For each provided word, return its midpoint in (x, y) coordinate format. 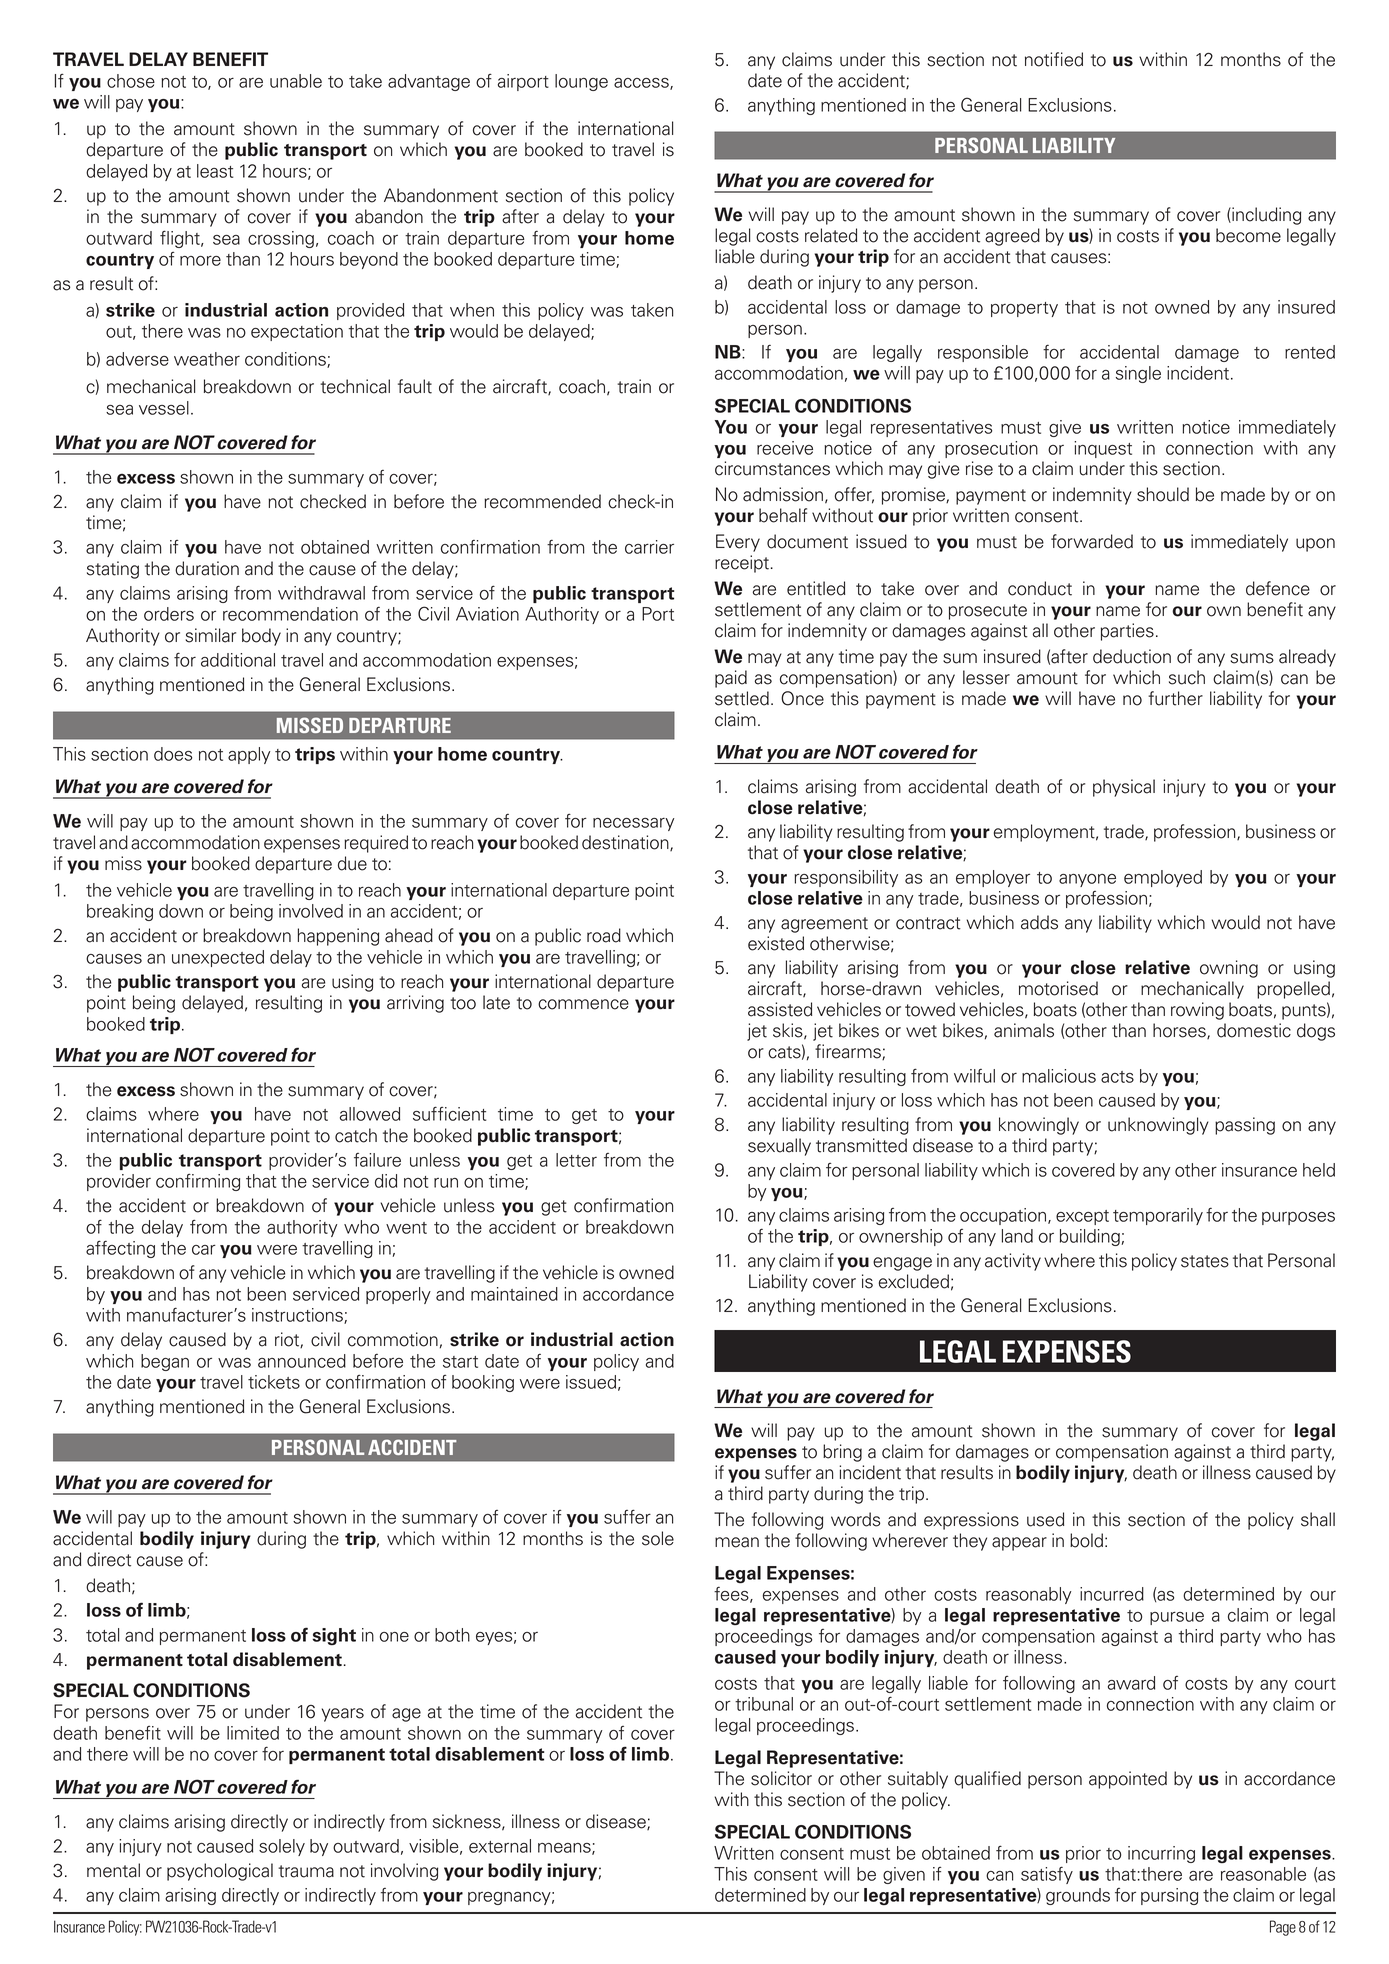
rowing (1197, 1011)
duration (207, 568)
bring (842, 1453)
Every (738, 543)
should (1163, 494)
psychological (220, 1872)
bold (1086, 1540)
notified (1054, 59)
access (642, 84)
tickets (274, 1382)
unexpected (218, 958)
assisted (780, 1009)
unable (296, 81)
